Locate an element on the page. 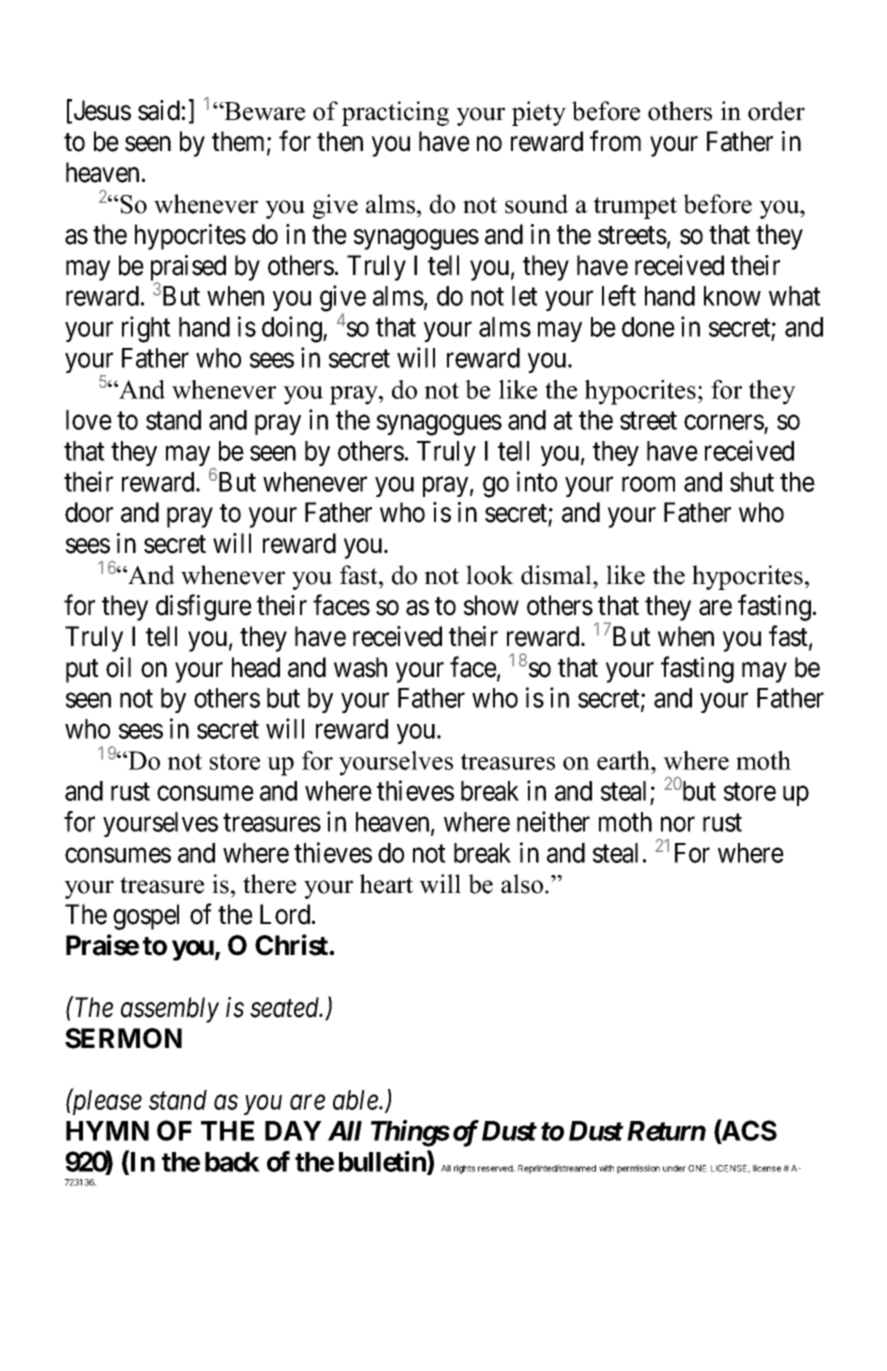 The height and width of the page is (1371, 887). then is located at coordinates (340, 141).
